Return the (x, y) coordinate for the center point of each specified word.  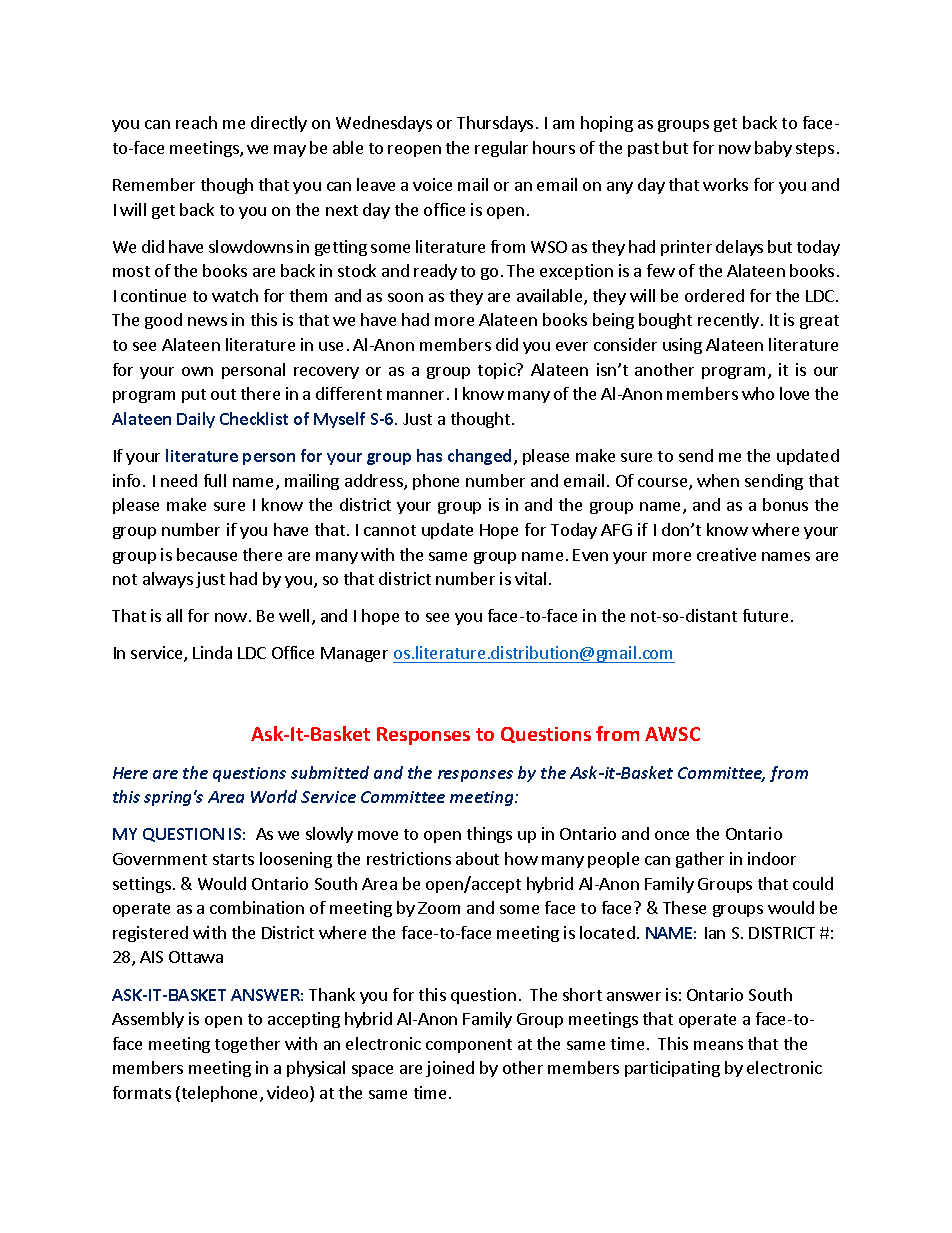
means (718, 1045)
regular (501, 149)
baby (773, 149)
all (174, 615)
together (247, 1045)
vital (530, 578)
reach (196, 122)
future (765, 615)
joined (450, 1069)
